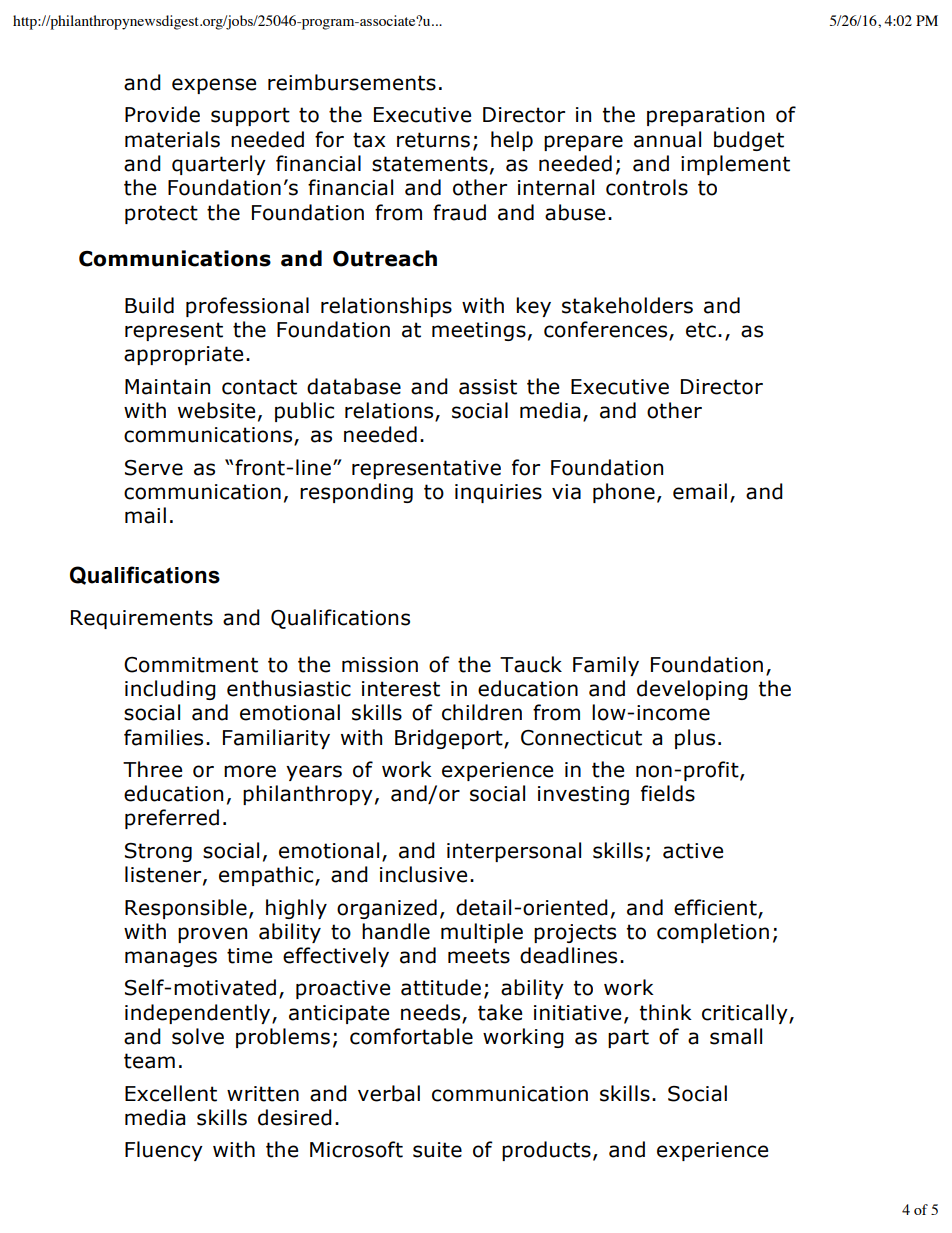 This document has width=952, height=1233. What do you see at coordinates (171, 1093) in the document?
I see `Excellent` at bounding box center [171, 1093].
